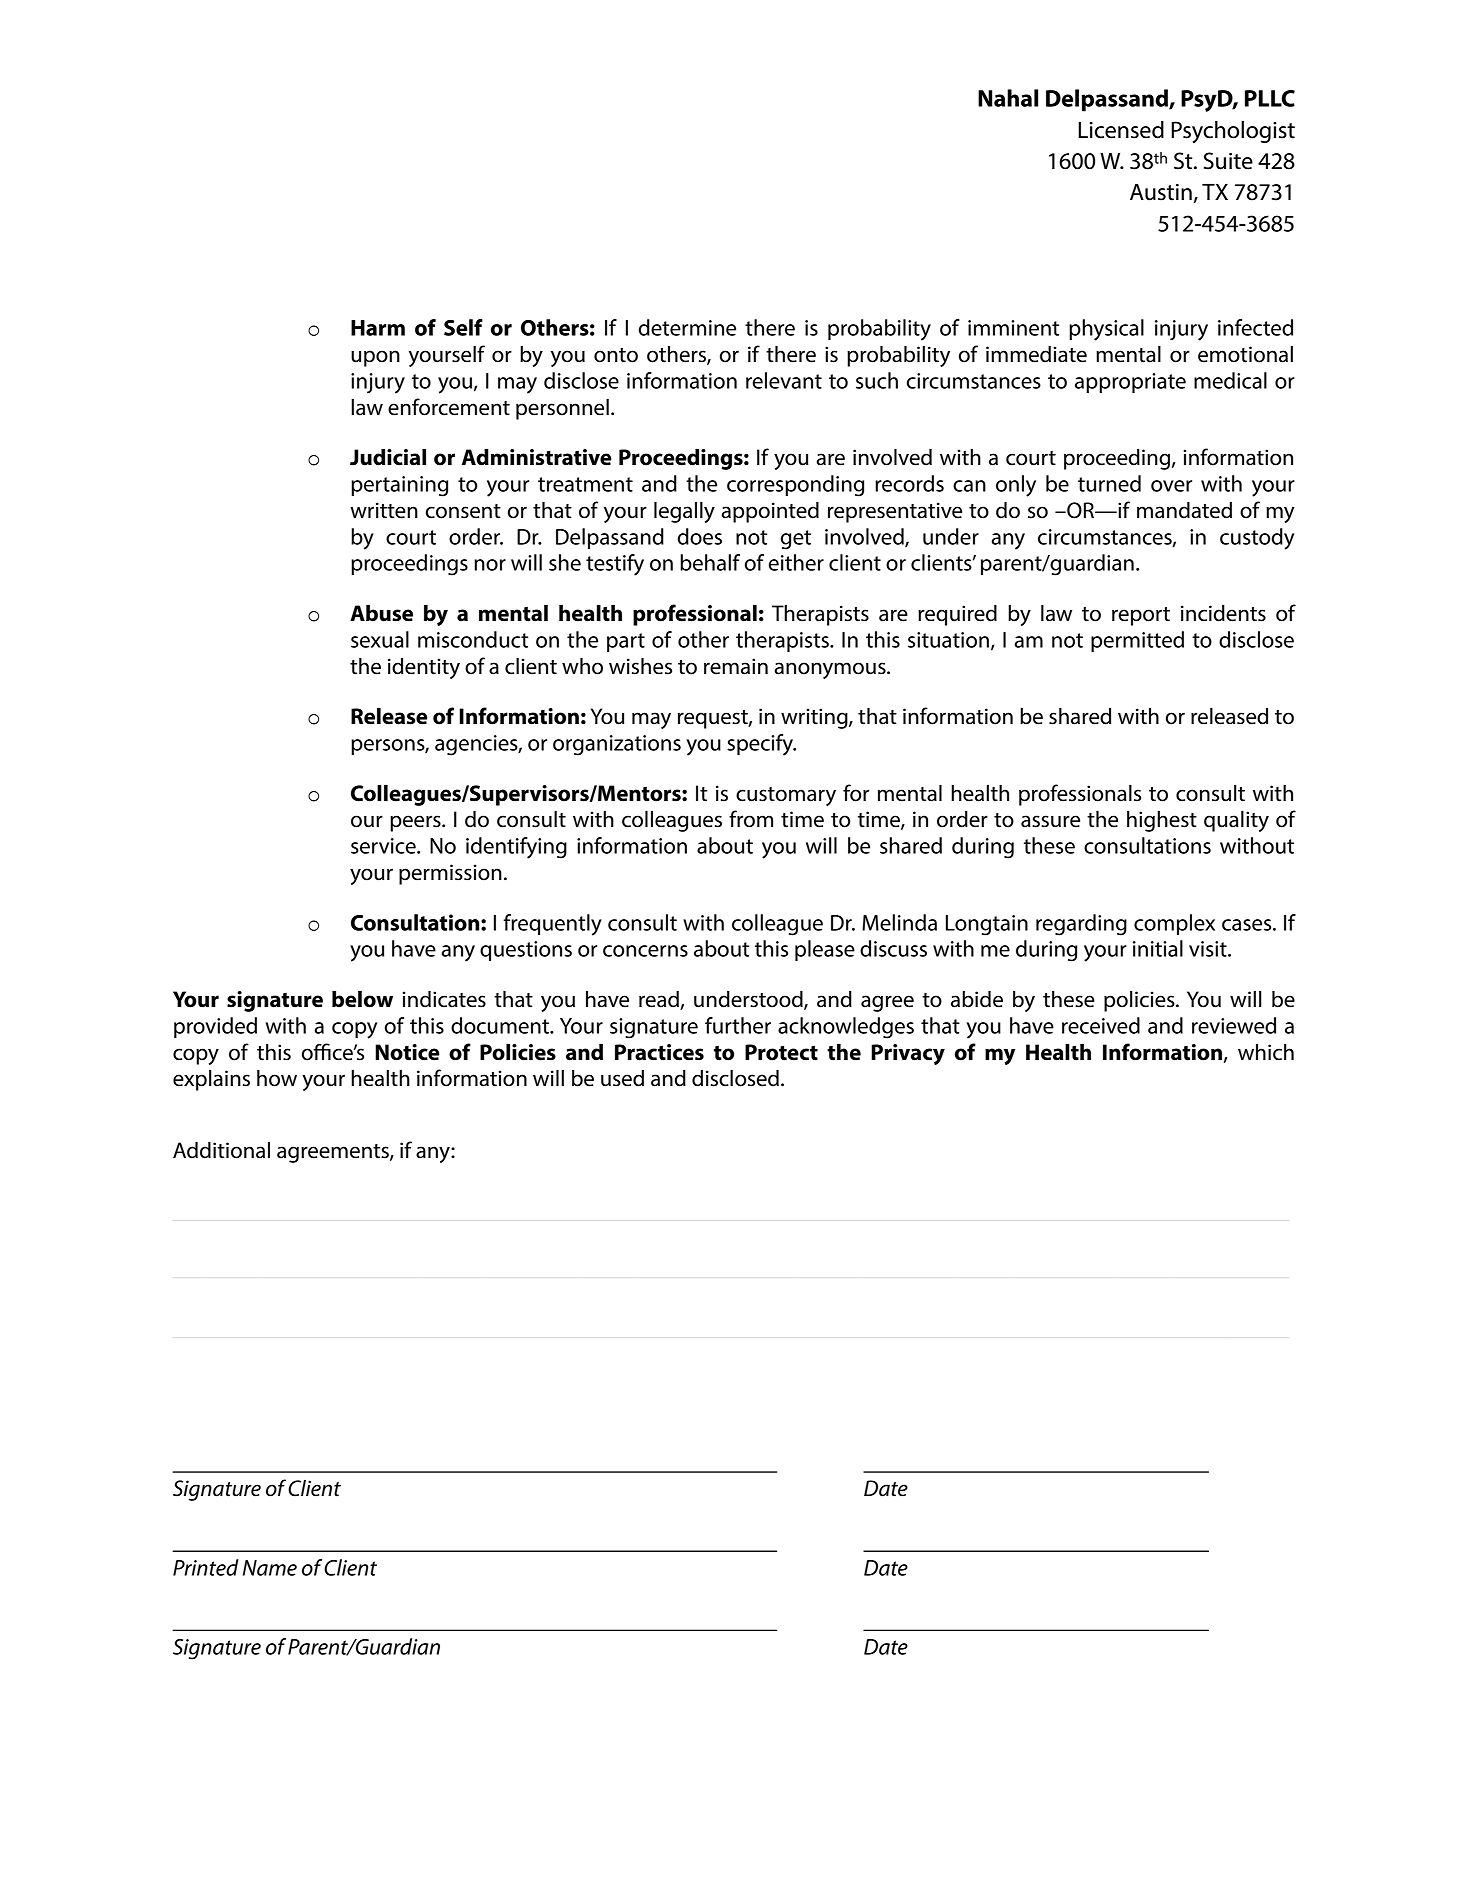 The width and height of the screenshot is (1468, 1899). Describe the element at coordinates (770, 512) in the screenshot. I see `appointed` at that location.
